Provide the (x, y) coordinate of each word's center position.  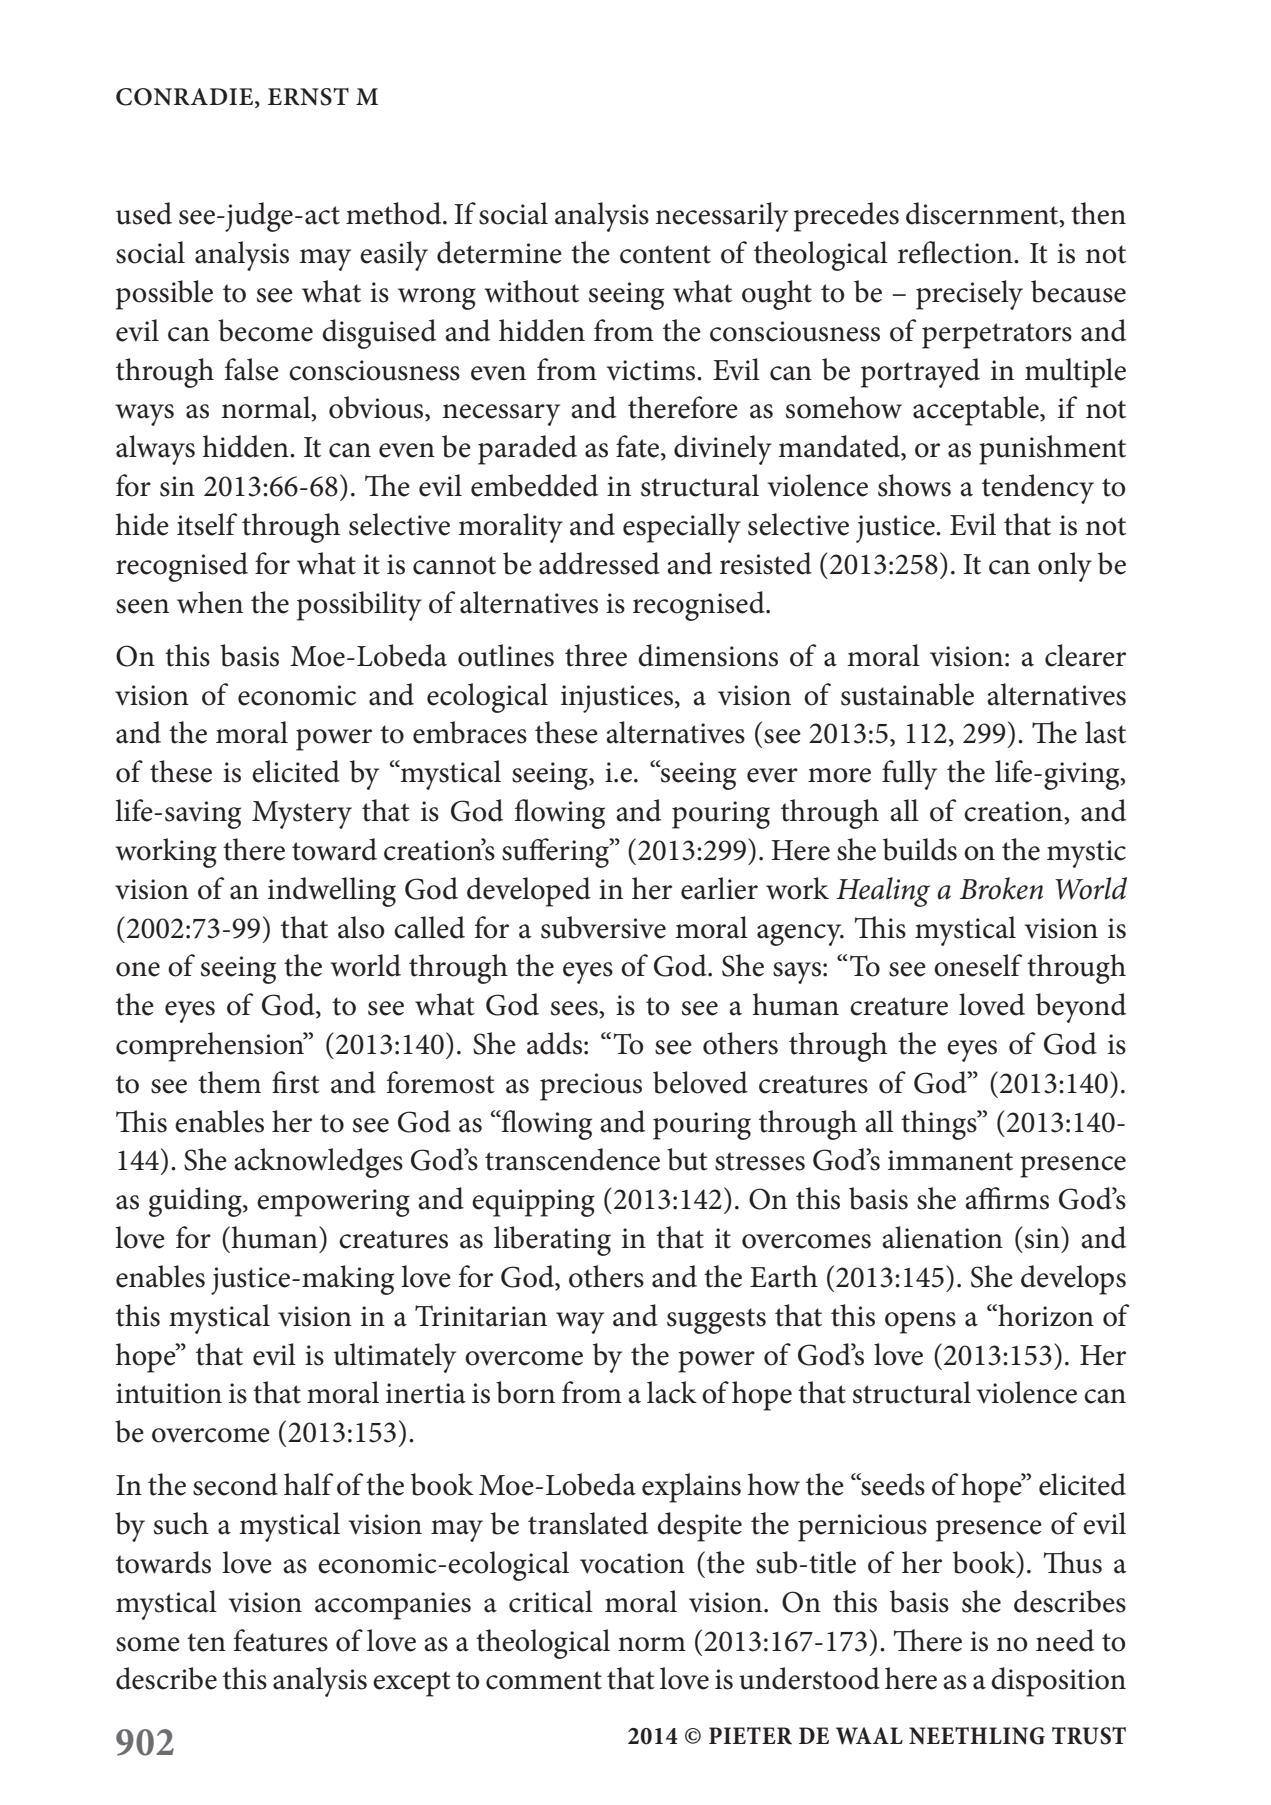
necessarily (722, 217)
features (281, 1640)
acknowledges (318, 1163)
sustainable (907, 694)
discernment (983, 214)
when (210, 602)
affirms (1007, 1198)
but (687, 1159)
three (596, 655)
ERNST (308, 97)
